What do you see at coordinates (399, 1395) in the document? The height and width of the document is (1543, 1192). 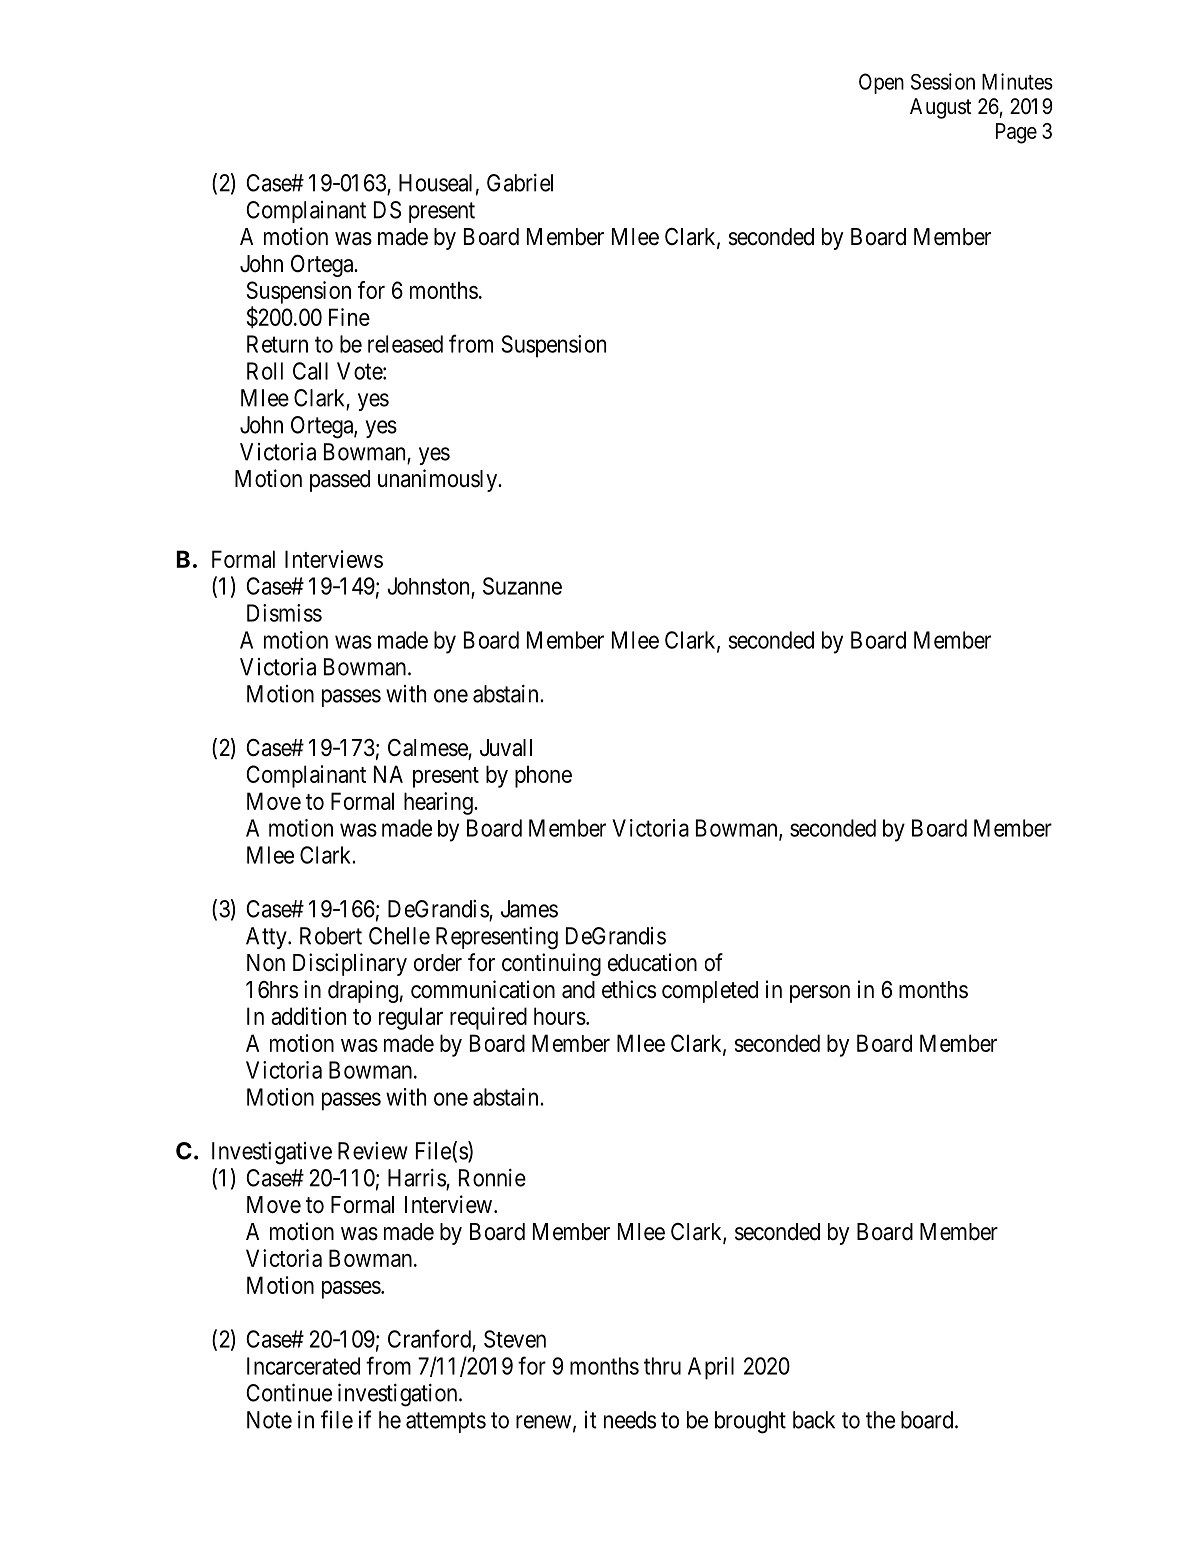 I see `investigation` at bounding box center [399, 1395].
